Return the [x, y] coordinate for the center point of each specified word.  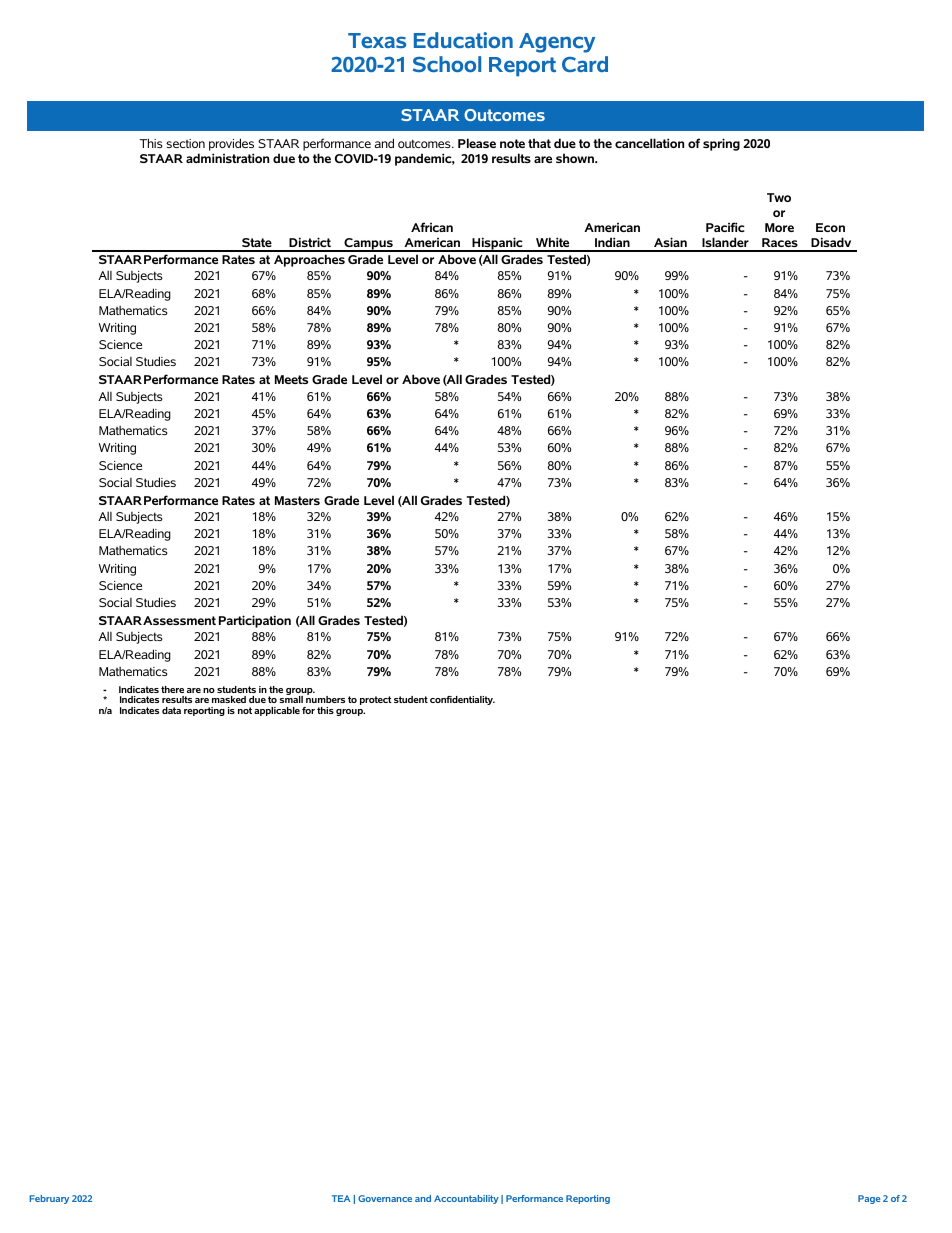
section [185, 143]
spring [721, 144]
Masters [297, 500]
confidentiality [462, 700]
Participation [255, 621]
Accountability [466, 1199]
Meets [291, 379]
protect [376, 700]
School [447, 64]
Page [869, 1199]
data [171, 710]
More [779, 227]
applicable [277, 711]
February [49, 1199]
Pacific [725, 227]
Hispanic [497, 244]
